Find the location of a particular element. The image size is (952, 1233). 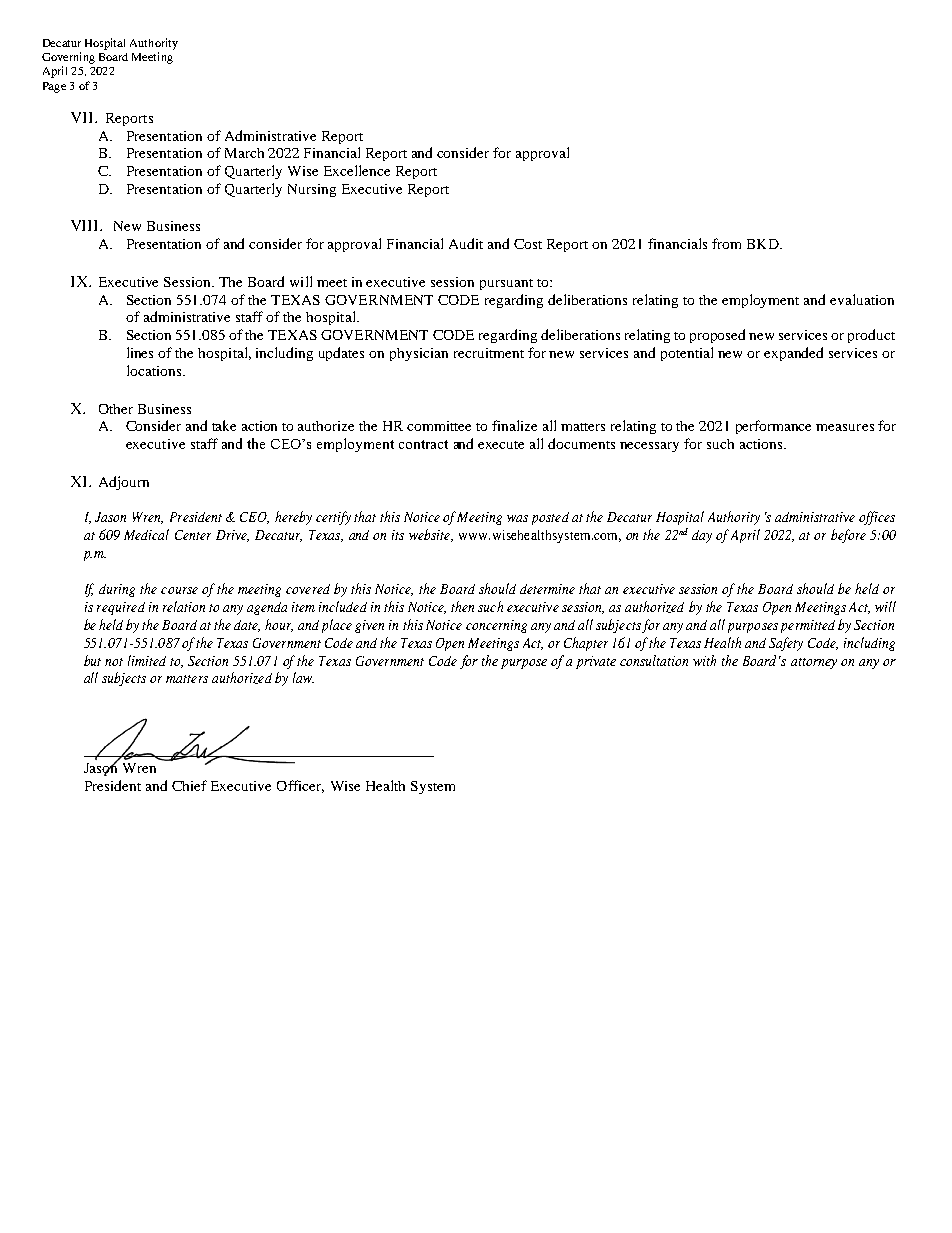

Governing is located at coordinates (68, 58).
